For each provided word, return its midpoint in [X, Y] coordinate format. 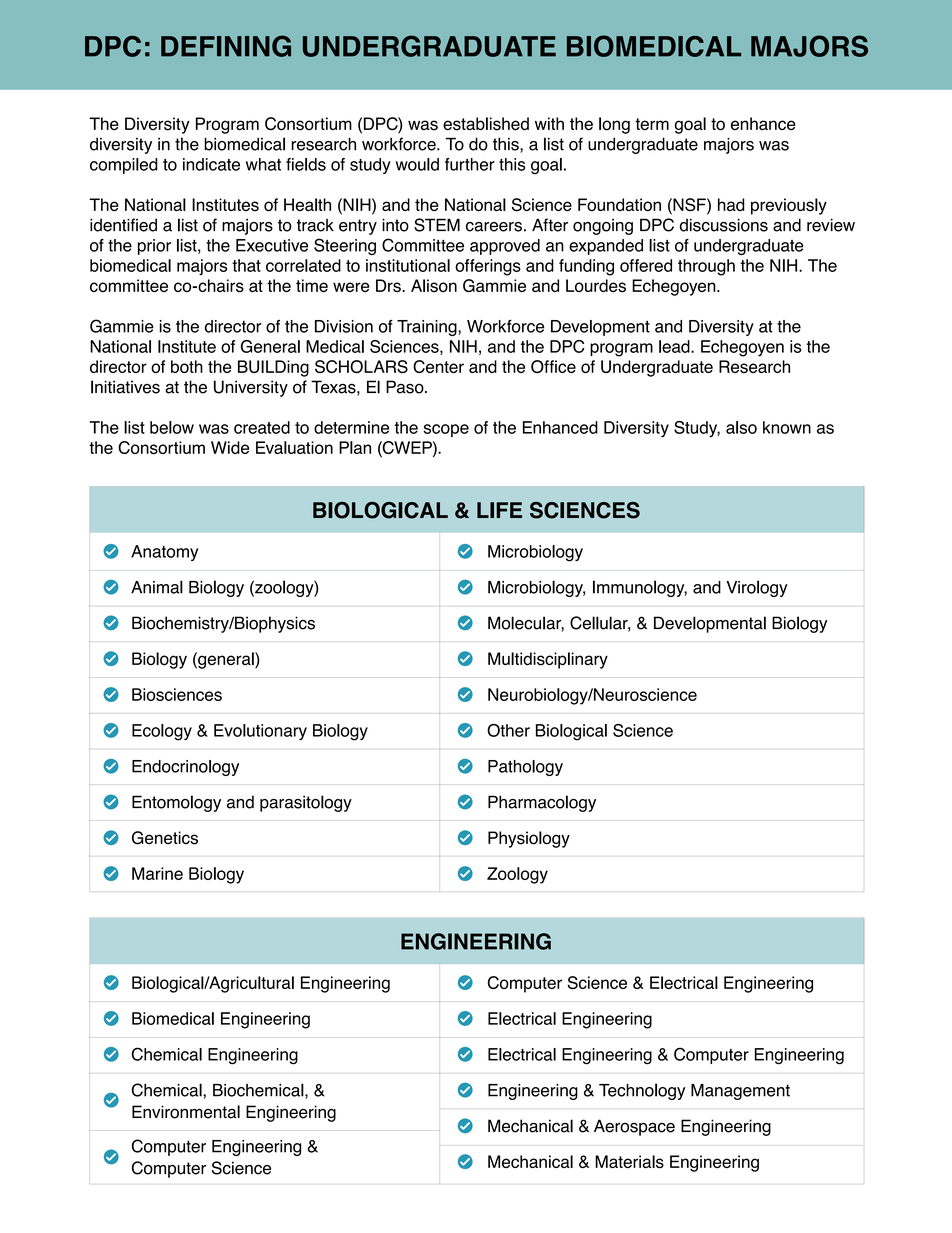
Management [740, 1092]
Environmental [186, 1112]
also [741, 427]
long [614, 125]
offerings [488, 267]
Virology [757, 588]
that [246, 265]
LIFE [499, 510]
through [706, 267]
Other [508, 730]
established [486, 124]
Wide [230, 447]
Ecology [162, 732]
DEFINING [226, 46]
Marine [157, 873]
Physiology [529, 839]
